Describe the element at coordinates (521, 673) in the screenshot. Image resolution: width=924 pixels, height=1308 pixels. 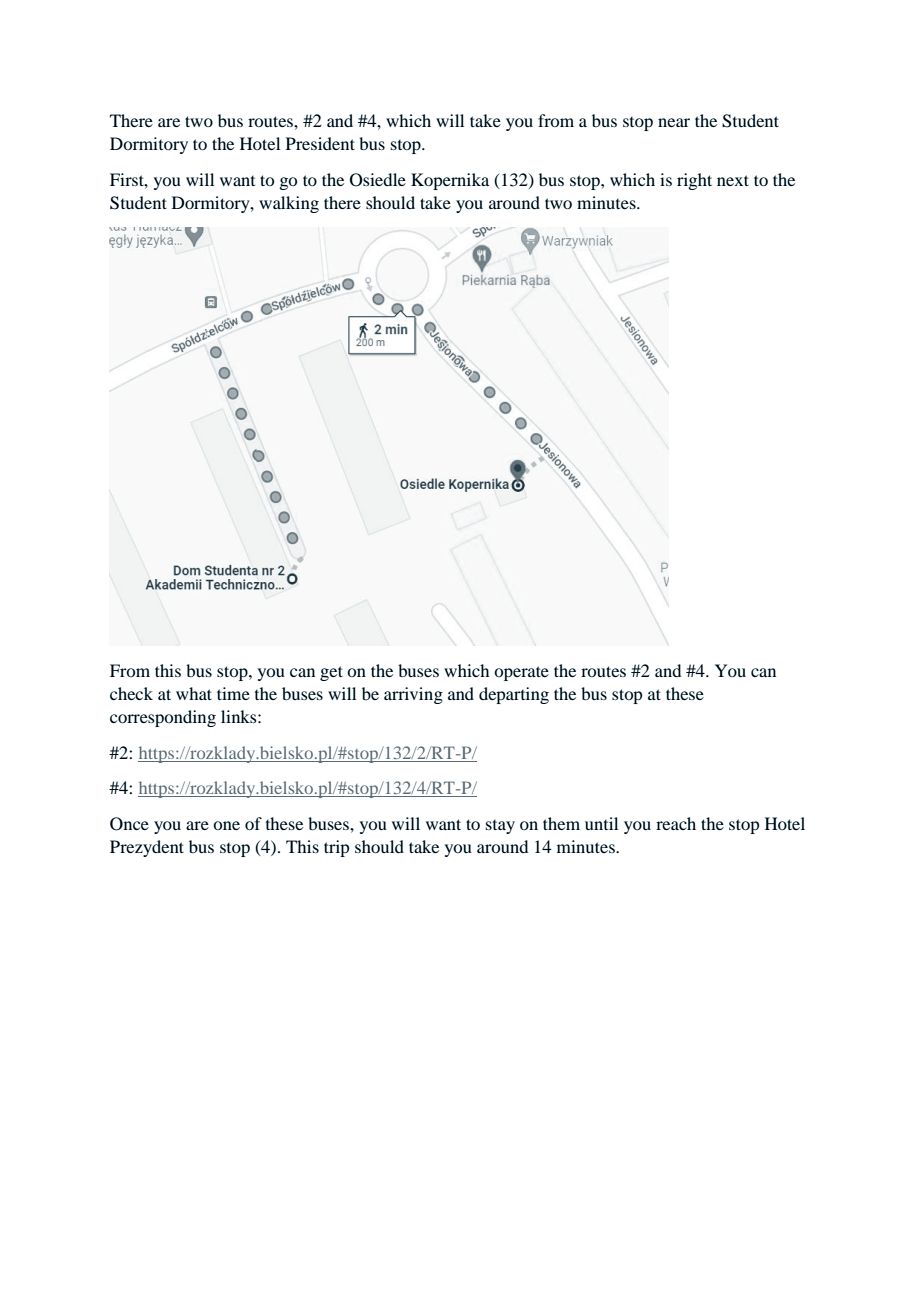
I see `operate` at that location.
